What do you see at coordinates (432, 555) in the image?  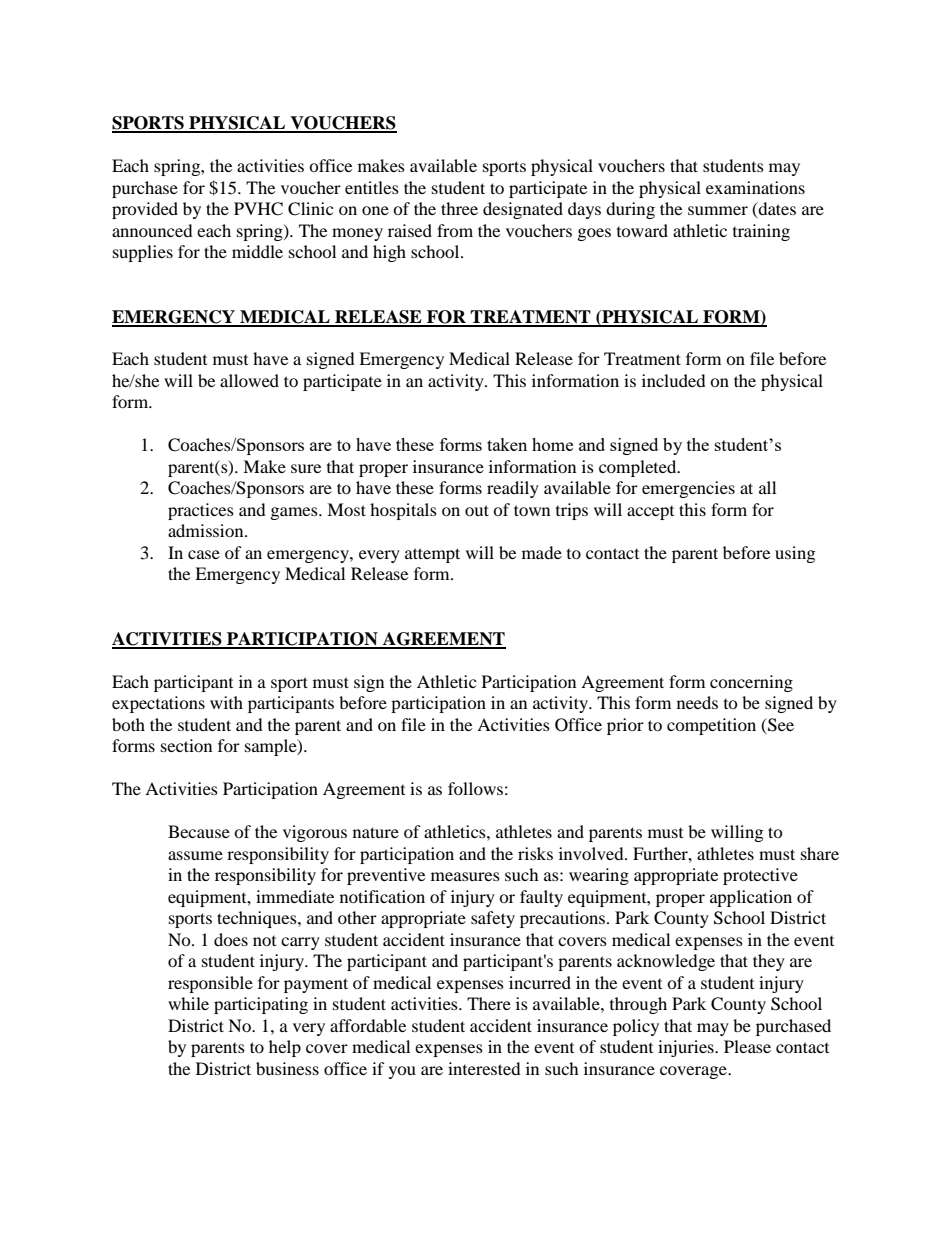 I see `attempt` at bounding box center [432, 555].
